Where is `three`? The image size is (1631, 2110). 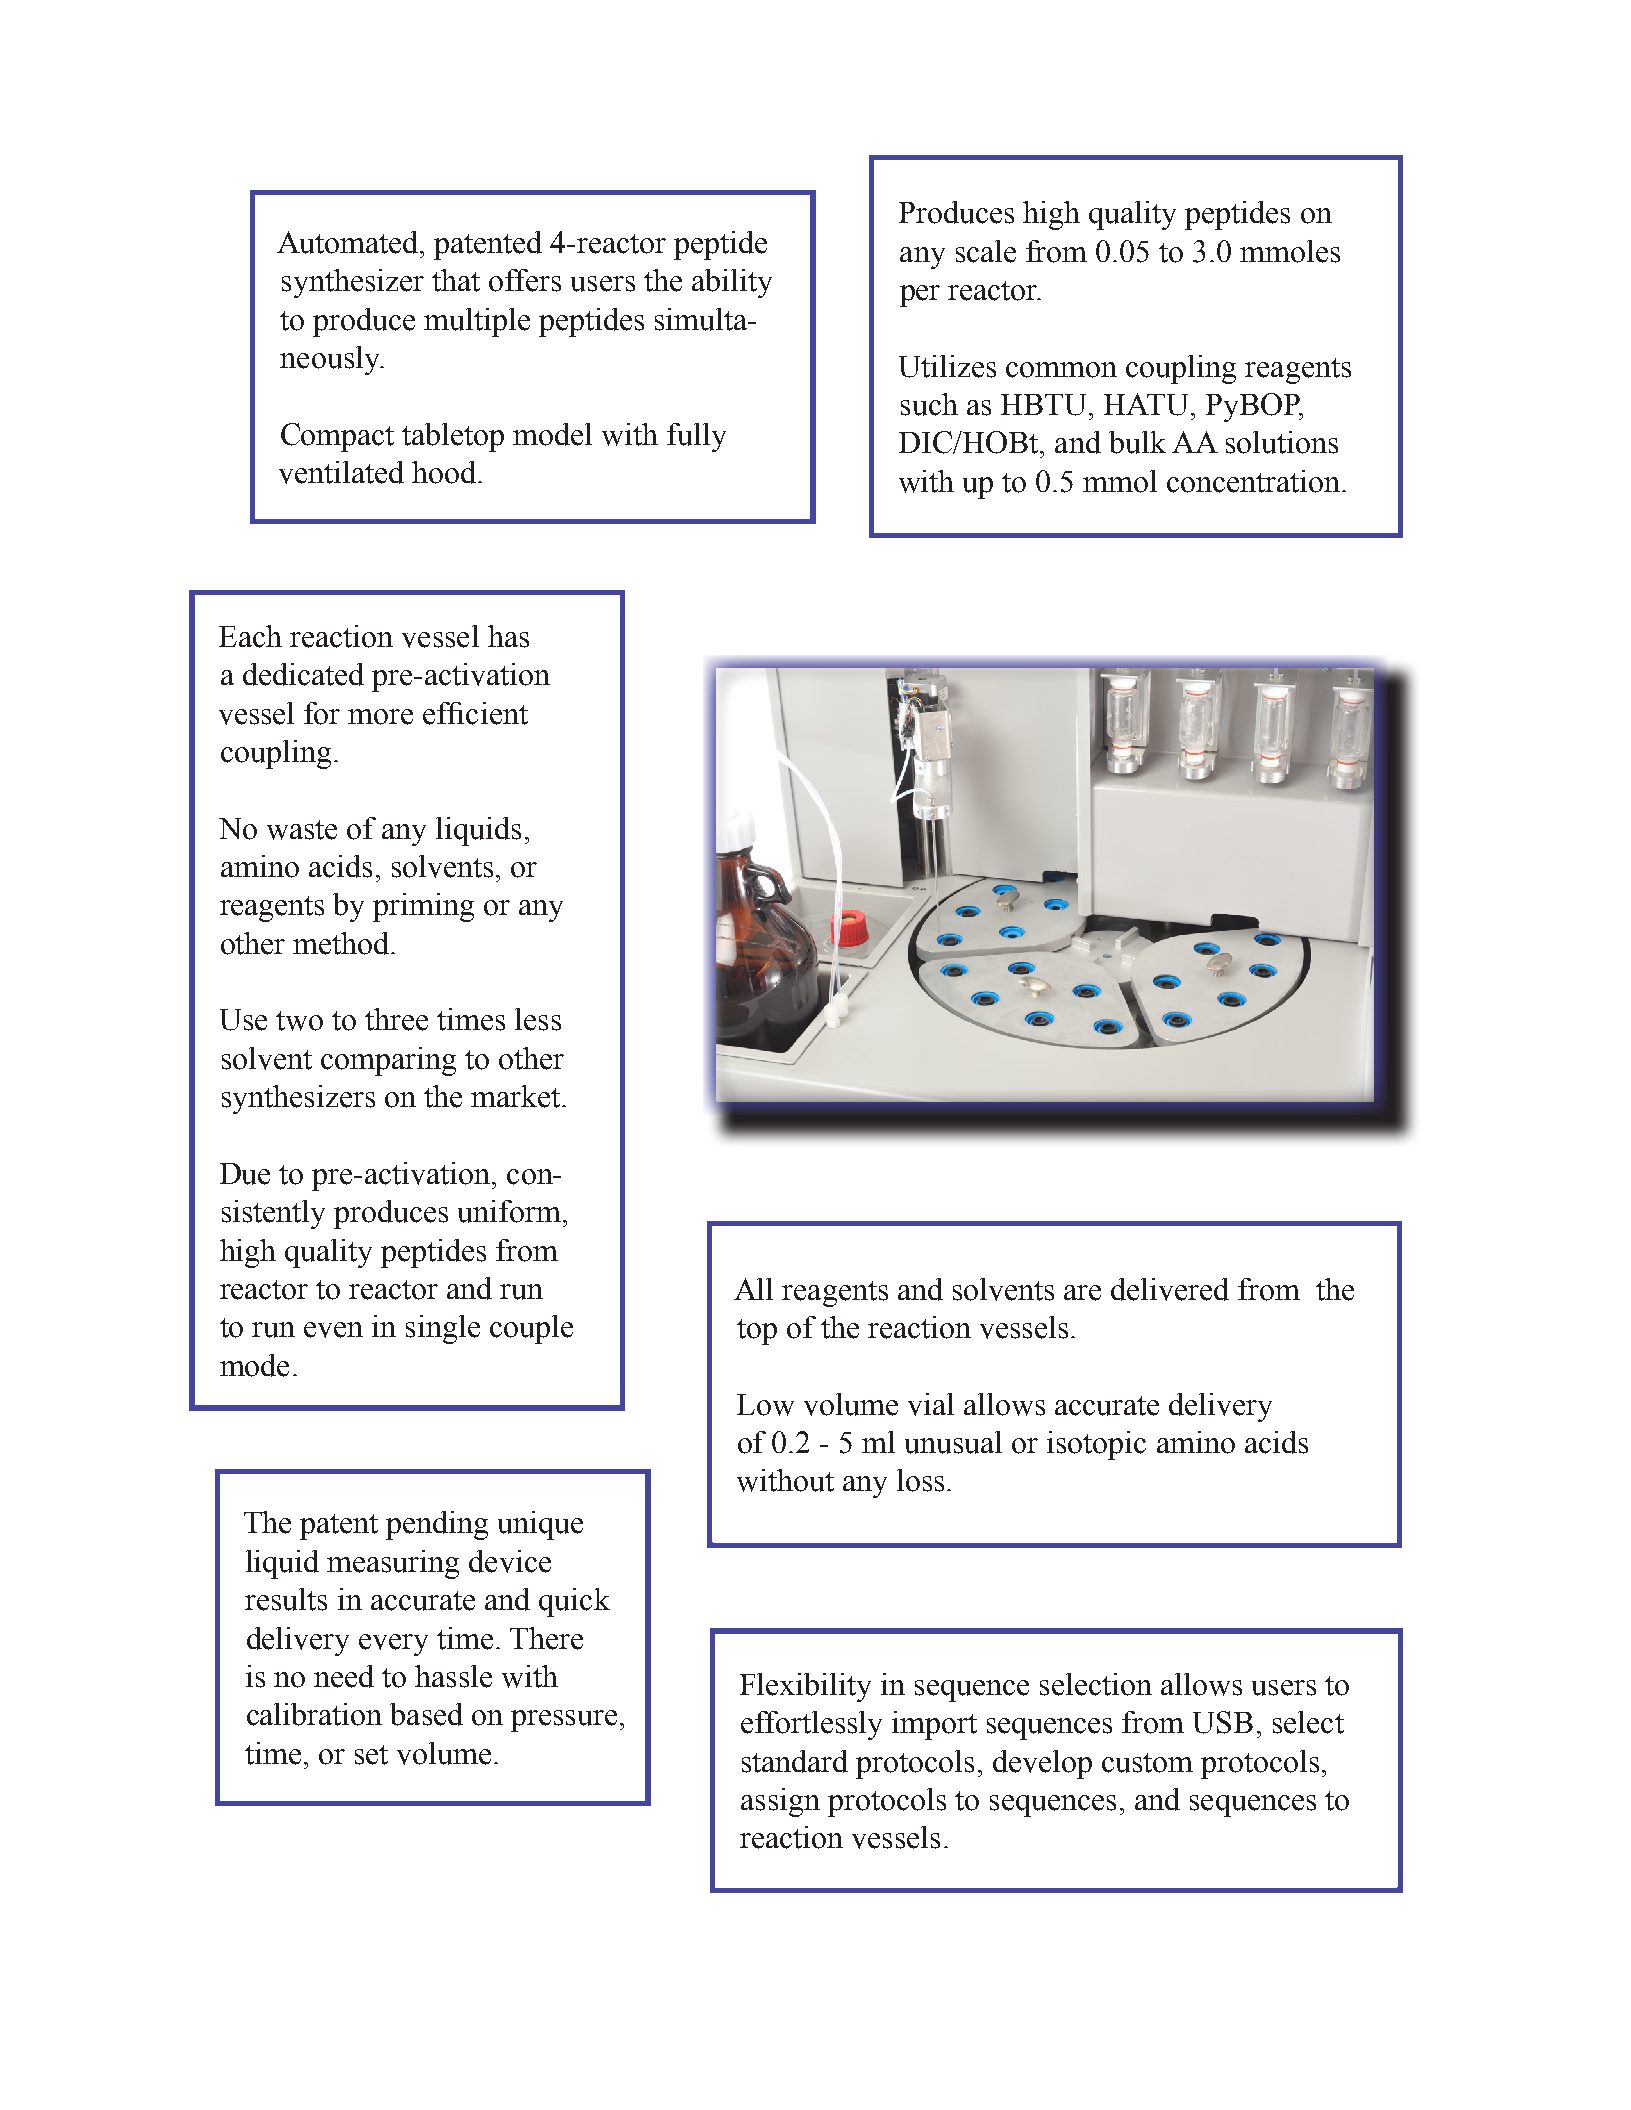 three is located at coordinates (396, 1019).
